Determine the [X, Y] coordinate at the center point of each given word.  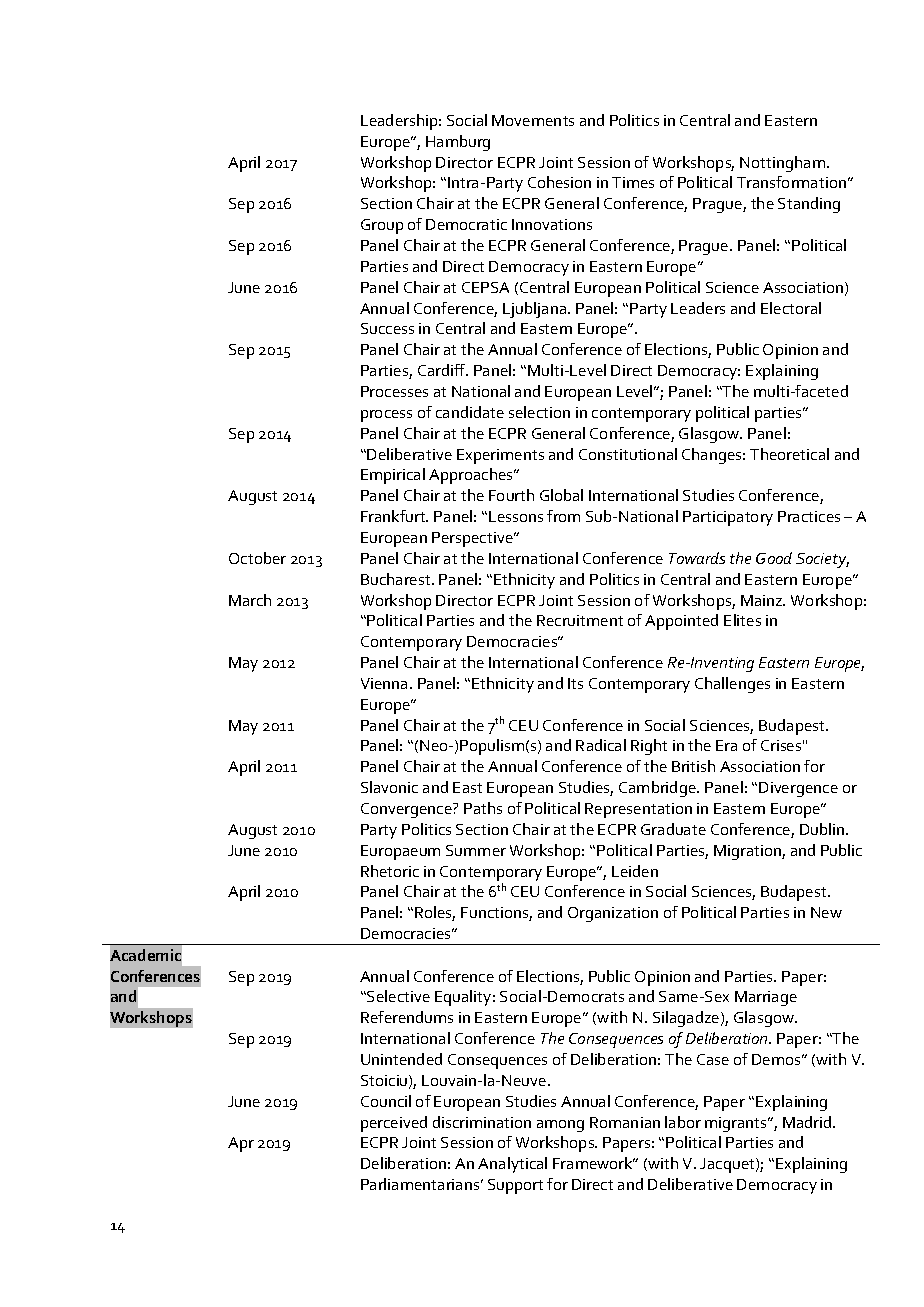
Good [774, 558]
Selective [397, 996]
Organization [613, 914]
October [257, 558]
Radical [601, 745]
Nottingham [784, 164]
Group [382, 226]
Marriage [766, 998]
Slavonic [389, 787]
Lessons [516, 516]
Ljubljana [536, 310]
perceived [394, 1124]
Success [387, 328]
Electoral [791, 308]
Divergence [798, 789]
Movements [533, 120]
